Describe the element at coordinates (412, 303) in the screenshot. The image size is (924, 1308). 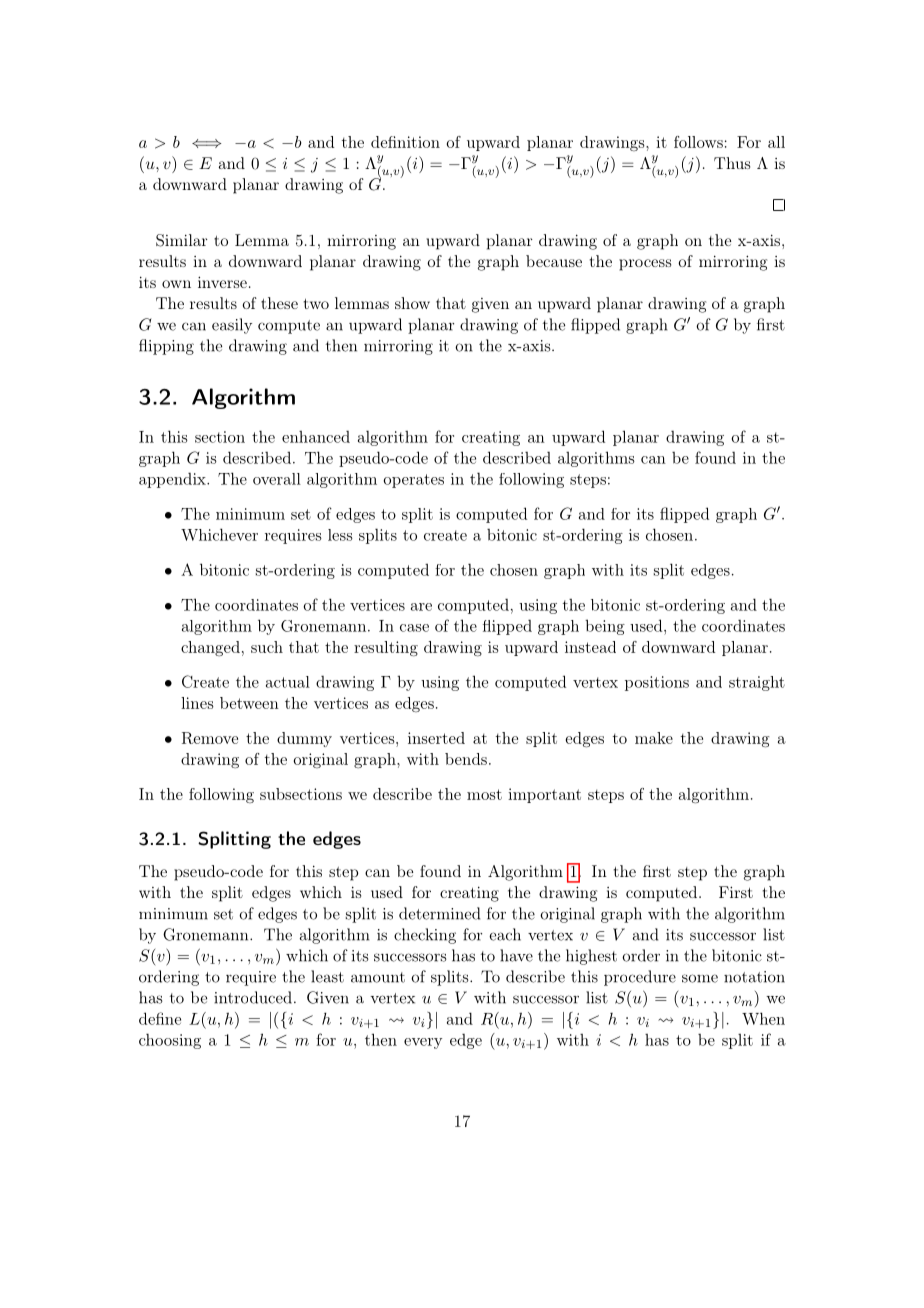
I see `show` at that location.
